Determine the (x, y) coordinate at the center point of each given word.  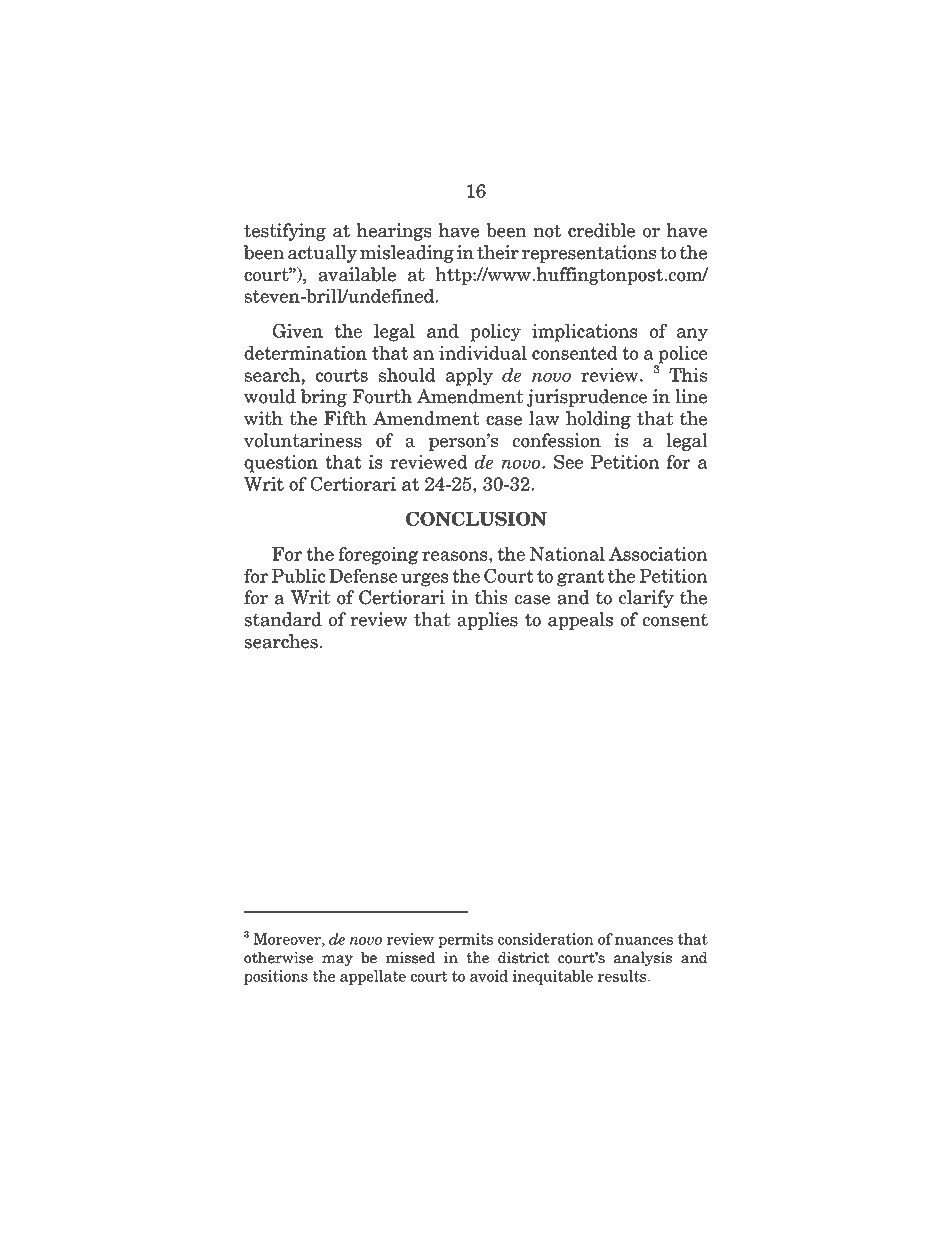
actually (322, 254)
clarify (646, 599)
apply (469, 377)
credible (601, 230)
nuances (644, 941)
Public (299, 575)
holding (598, 420)
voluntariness (303, 440)
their (498, 252)
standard (283, 619)
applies (487, 621)
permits (465, 940)
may (337, 960)
